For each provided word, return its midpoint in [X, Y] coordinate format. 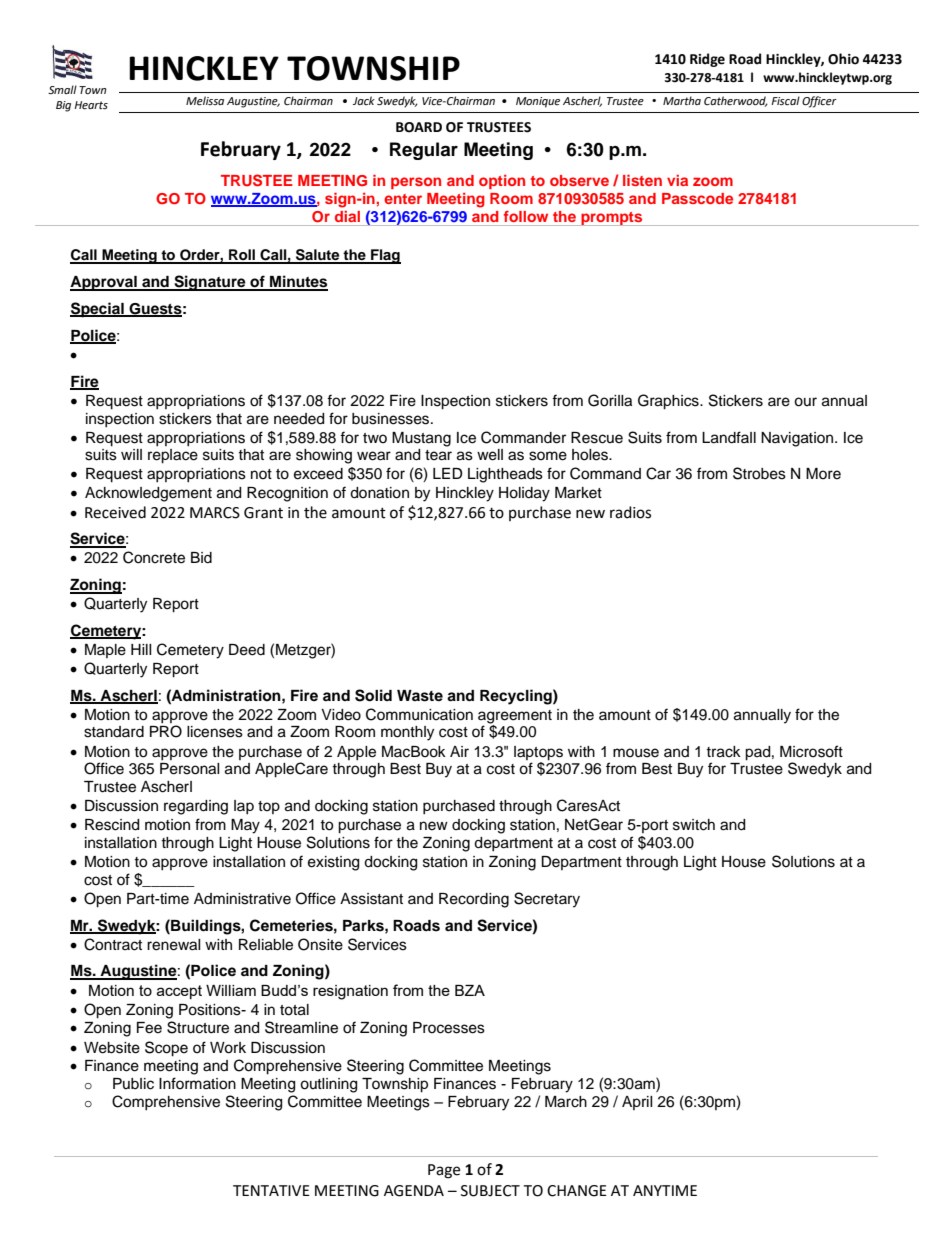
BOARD [419, 127]
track [723, 752]
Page [444, 1171]
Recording [474, 900]
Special [98, 310]
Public [133, 1084]
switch [694, 825]
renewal [174, 945]
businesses [392, 419]
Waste [420, 696]
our [805, 402]
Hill [141, 649]
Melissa [205, 101]
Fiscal [785, 101]
